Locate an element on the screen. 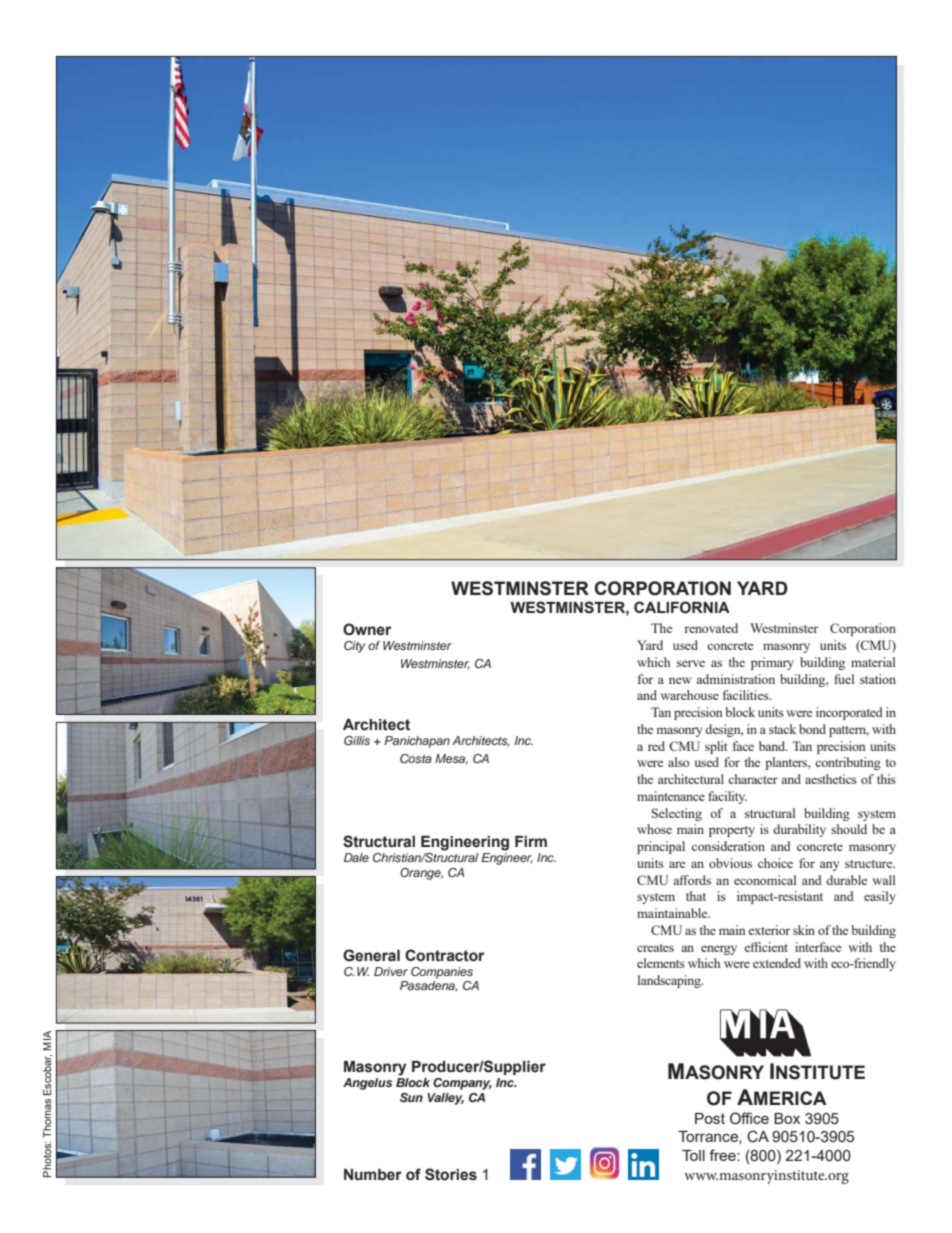  Owner is located at coordinates (367, 629).
